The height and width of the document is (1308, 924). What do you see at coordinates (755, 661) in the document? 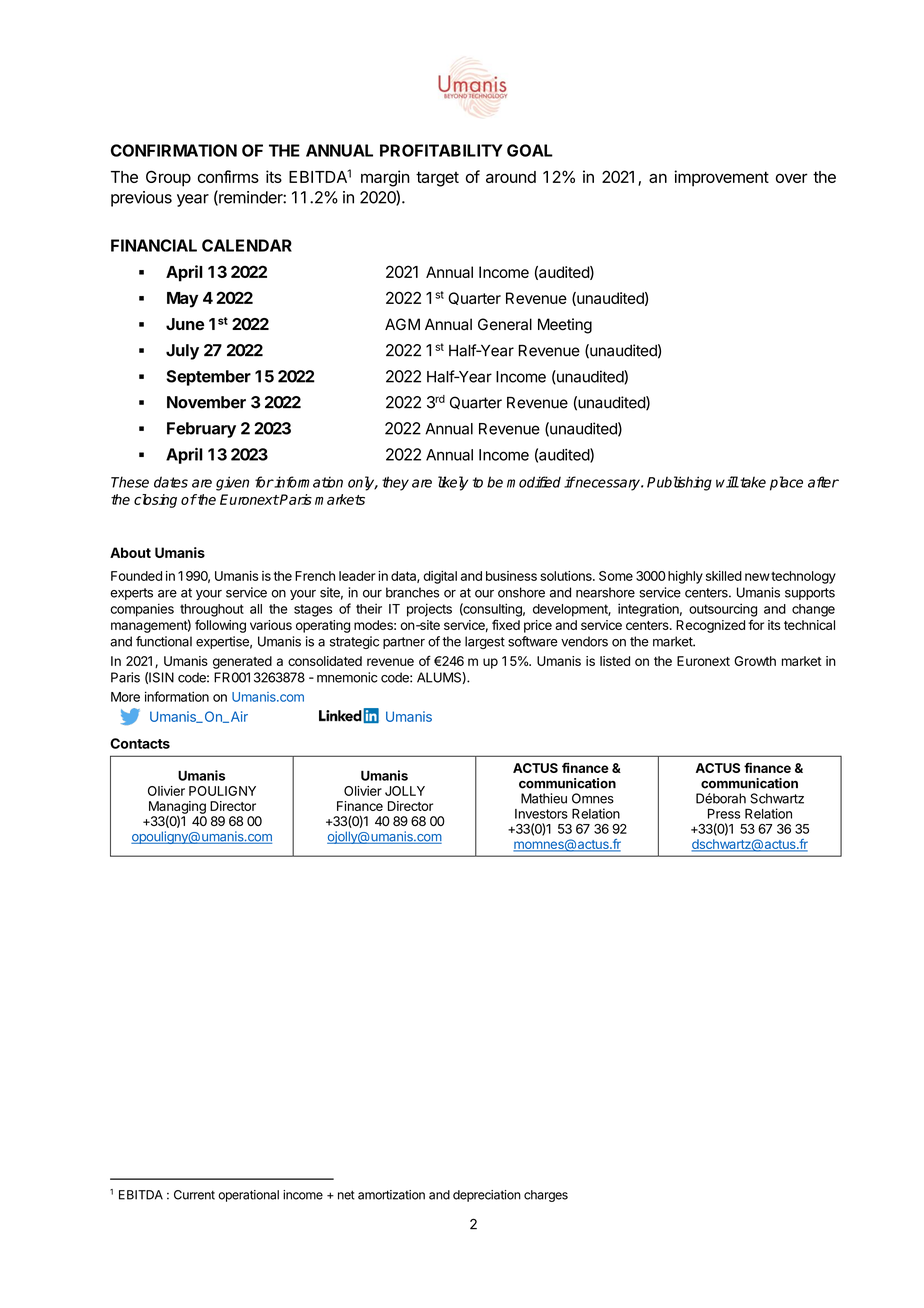
I see `Growth` at bounding box center [755, 661].
